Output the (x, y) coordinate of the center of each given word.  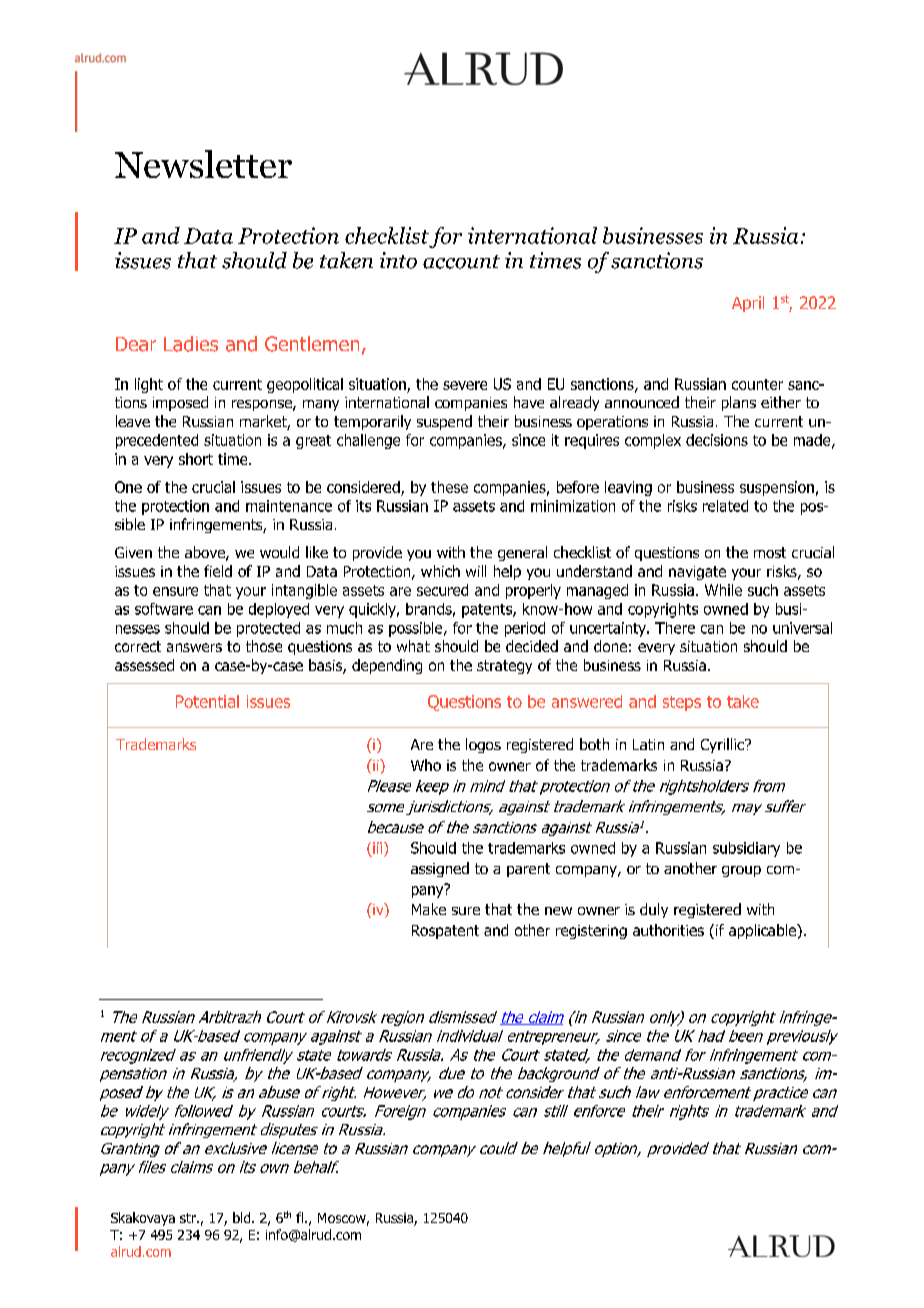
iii (377, 848)
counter (757, 384)
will (476, 571)
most (770, 552)
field (218, 571)
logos (483, 745)
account (461, 262)
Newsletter (203, 164)
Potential (207, 701)
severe (465, 385)
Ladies (191, 344)
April (748, 304)
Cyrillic (723, 745)
